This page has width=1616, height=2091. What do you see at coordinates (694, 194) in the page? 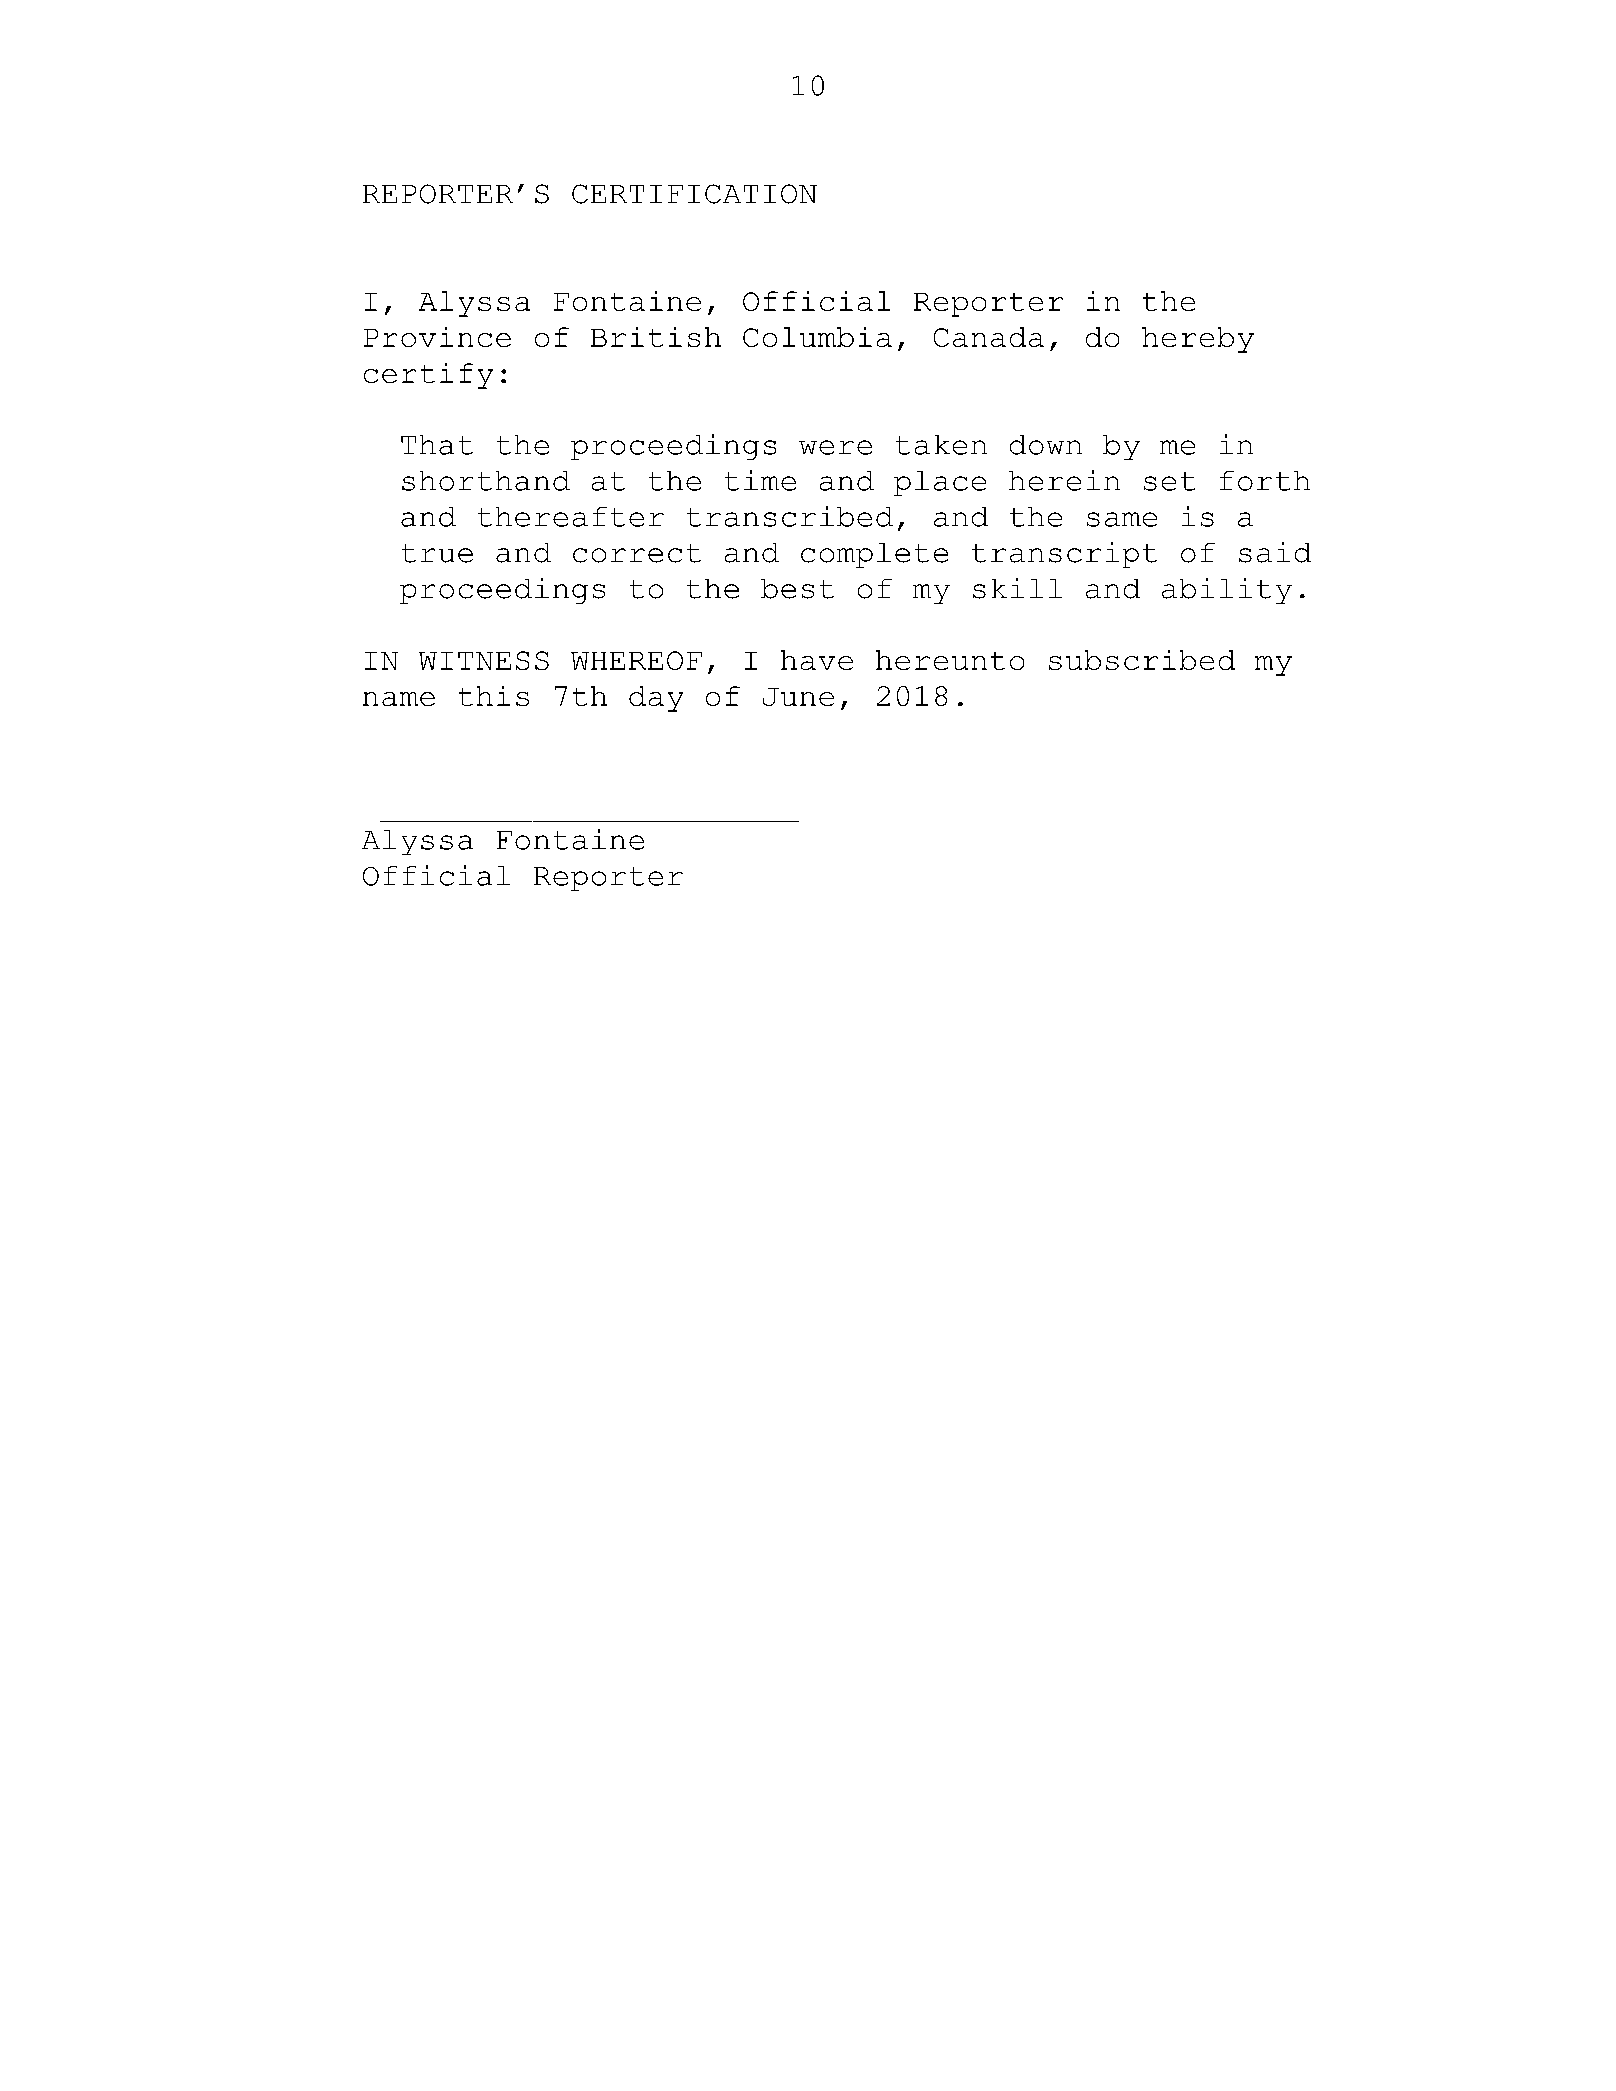
I see `CERTIFICATION` at bounding box center [694, 194].
